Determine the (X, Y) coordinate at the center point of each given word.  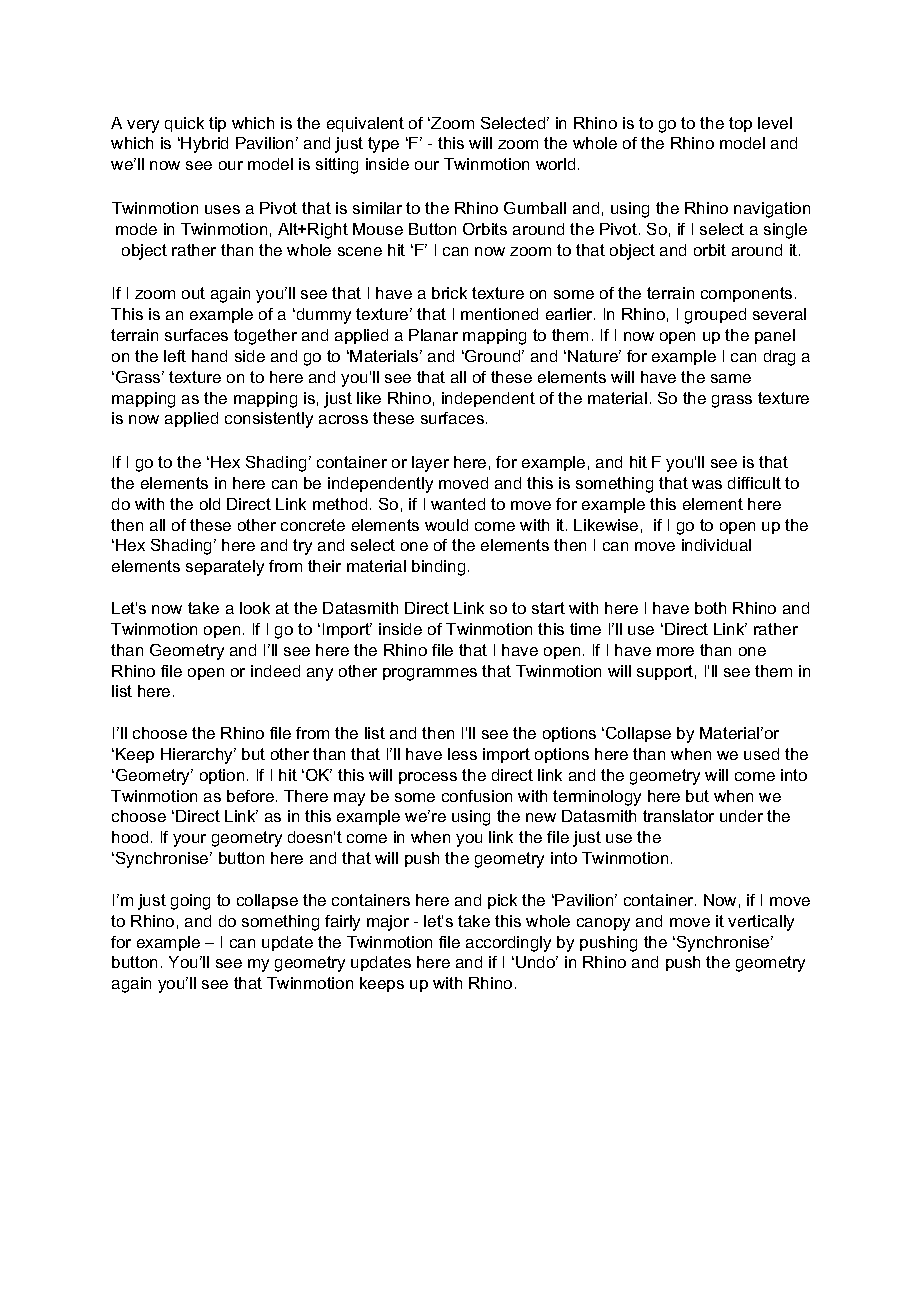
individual (716, 545)
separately (225, 568)
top (740, 124)
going (190, 902)
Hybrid (204, 145)
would (446, 525)
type (383, 145)
